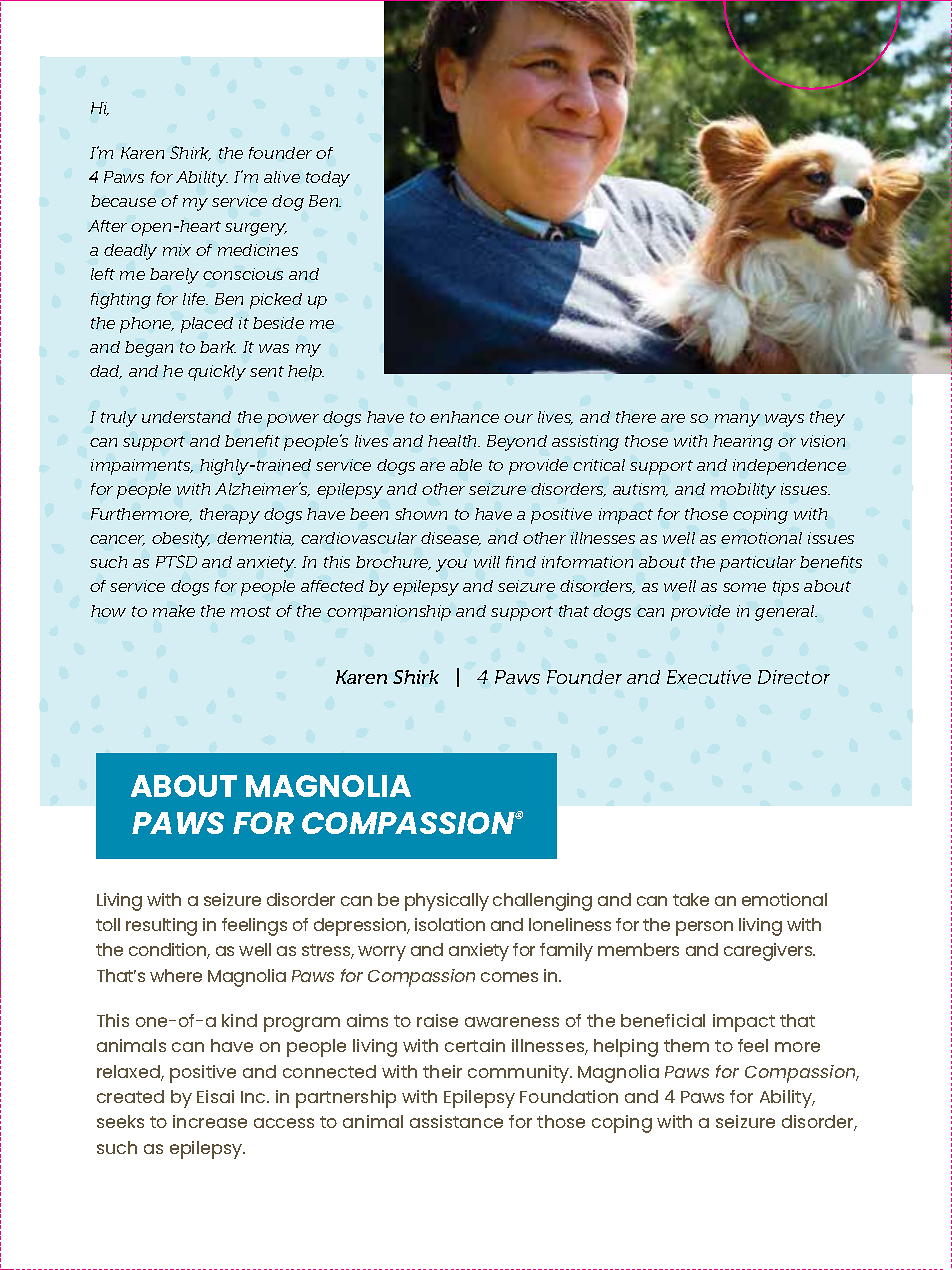  Describe the element at coordinates (743, 443) in the image. I see `hearing` at that location.
